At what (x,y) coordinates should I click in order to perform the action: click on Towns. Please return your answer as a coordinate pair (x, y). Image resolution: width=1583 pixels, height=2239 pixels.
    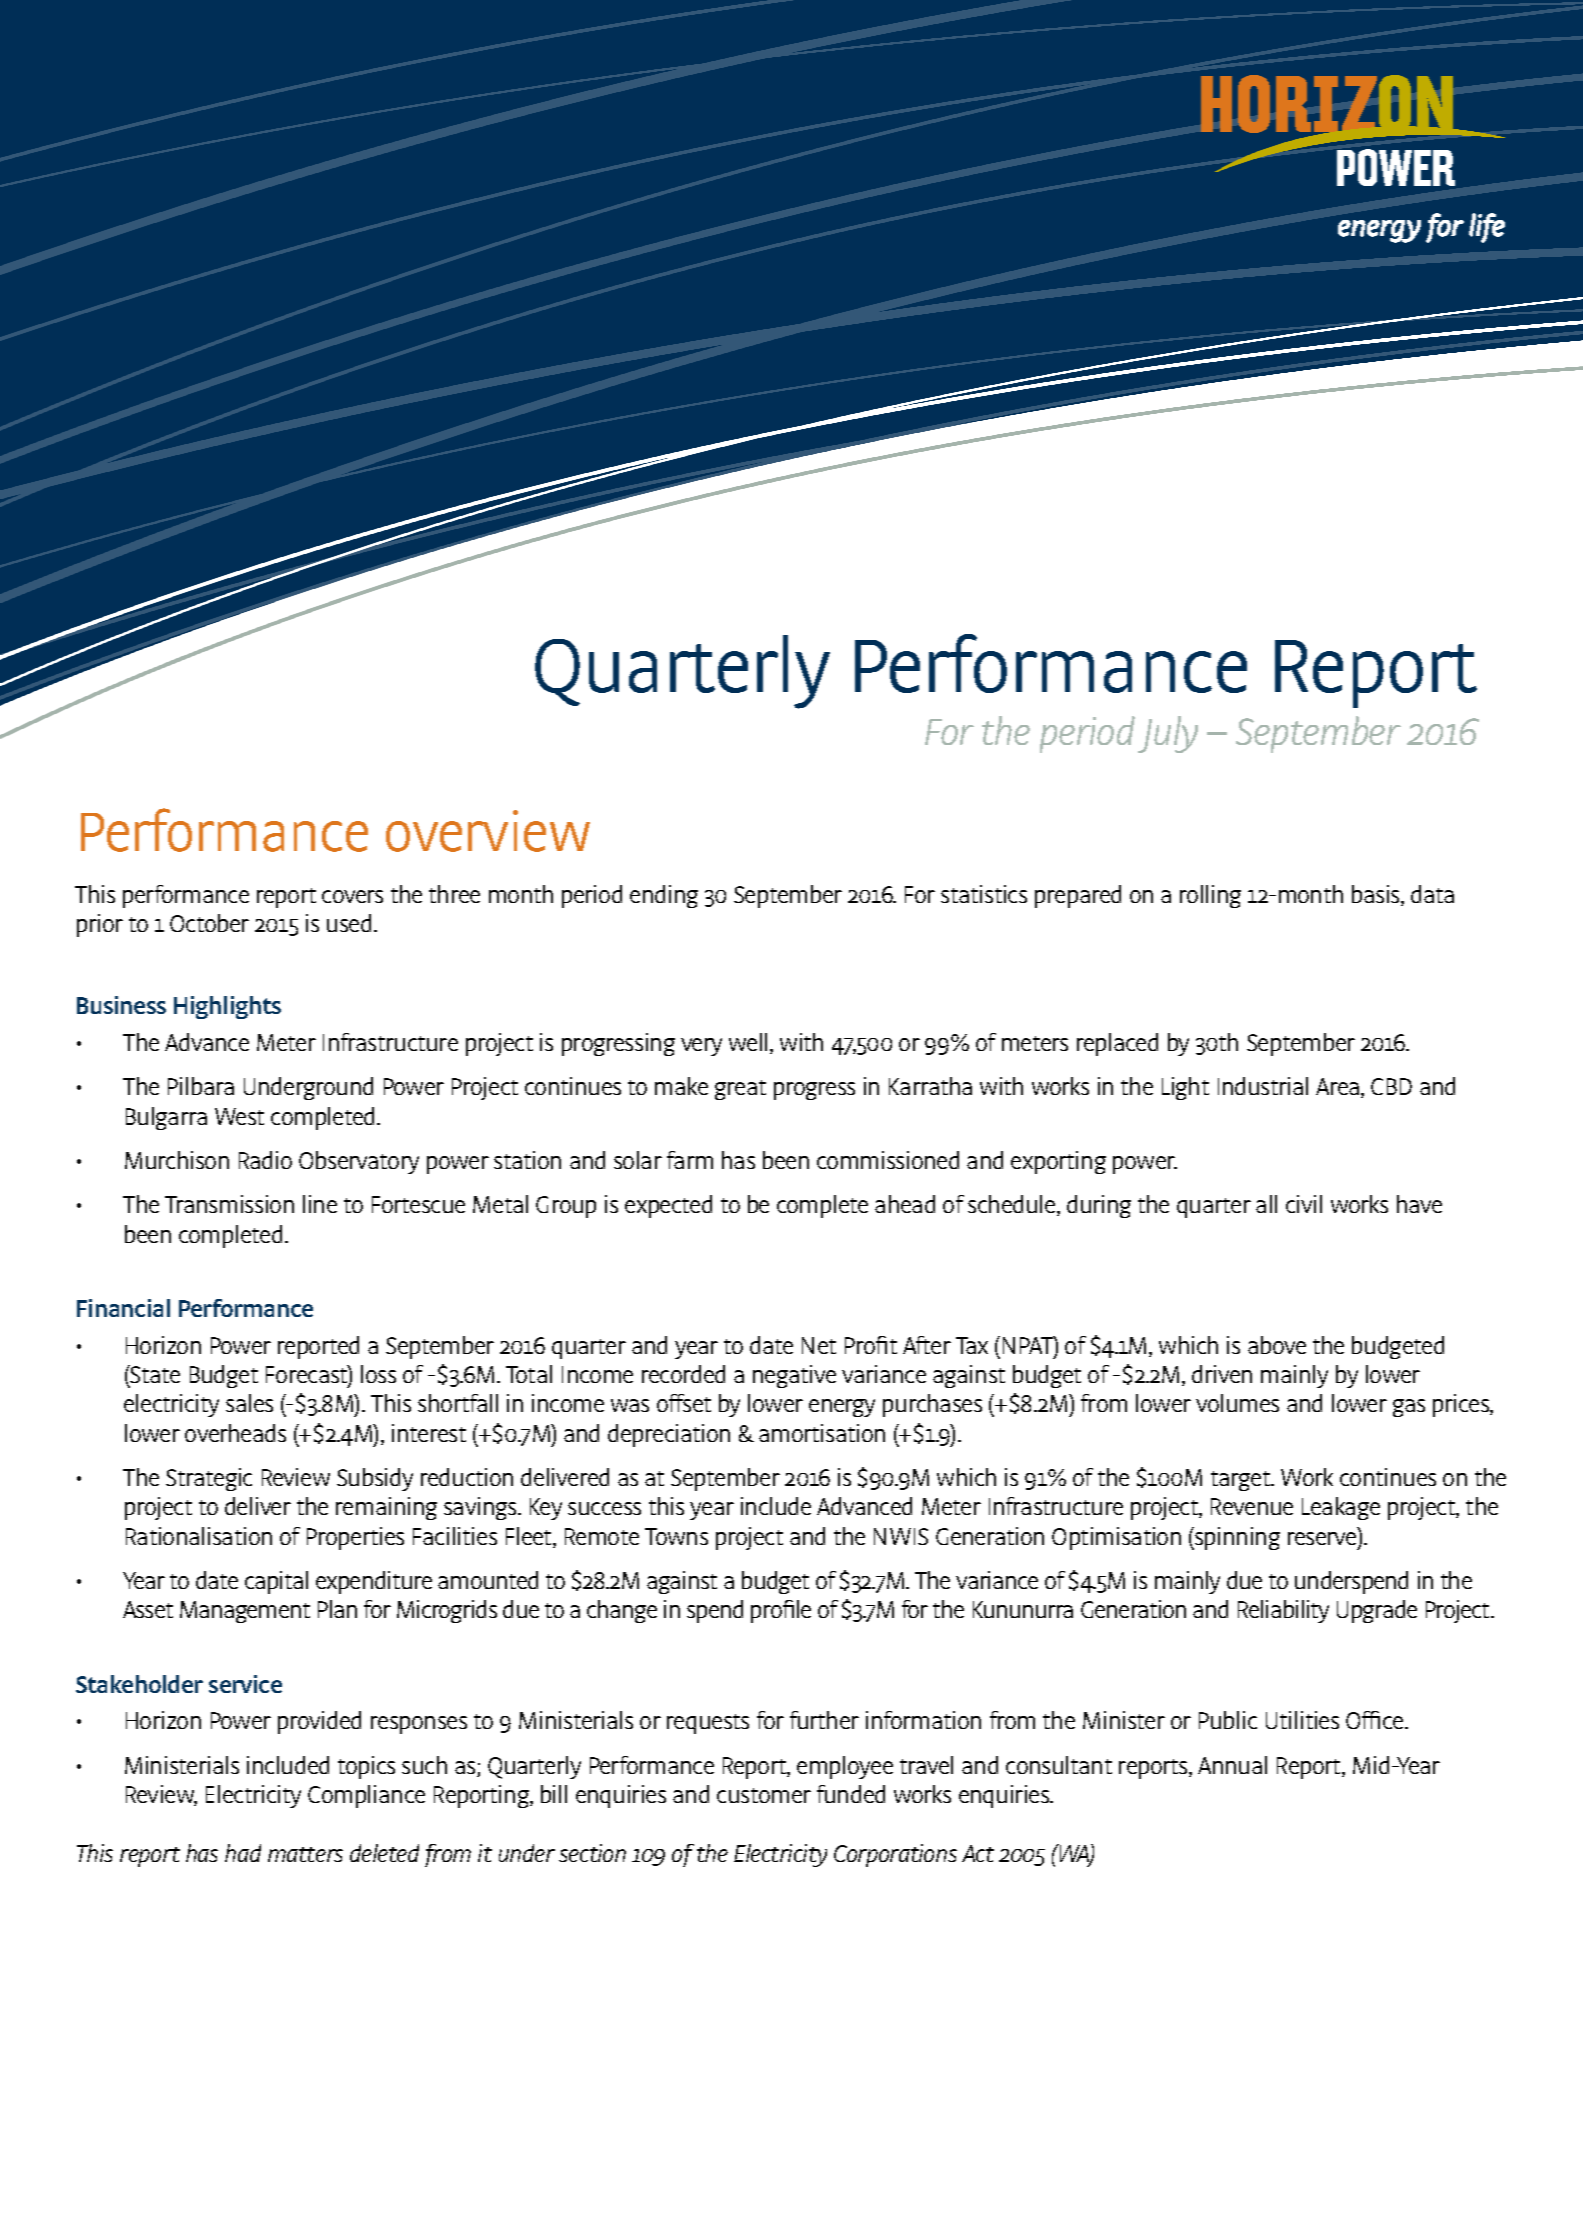
    Looking at the image, I should click on (676, 1536).
